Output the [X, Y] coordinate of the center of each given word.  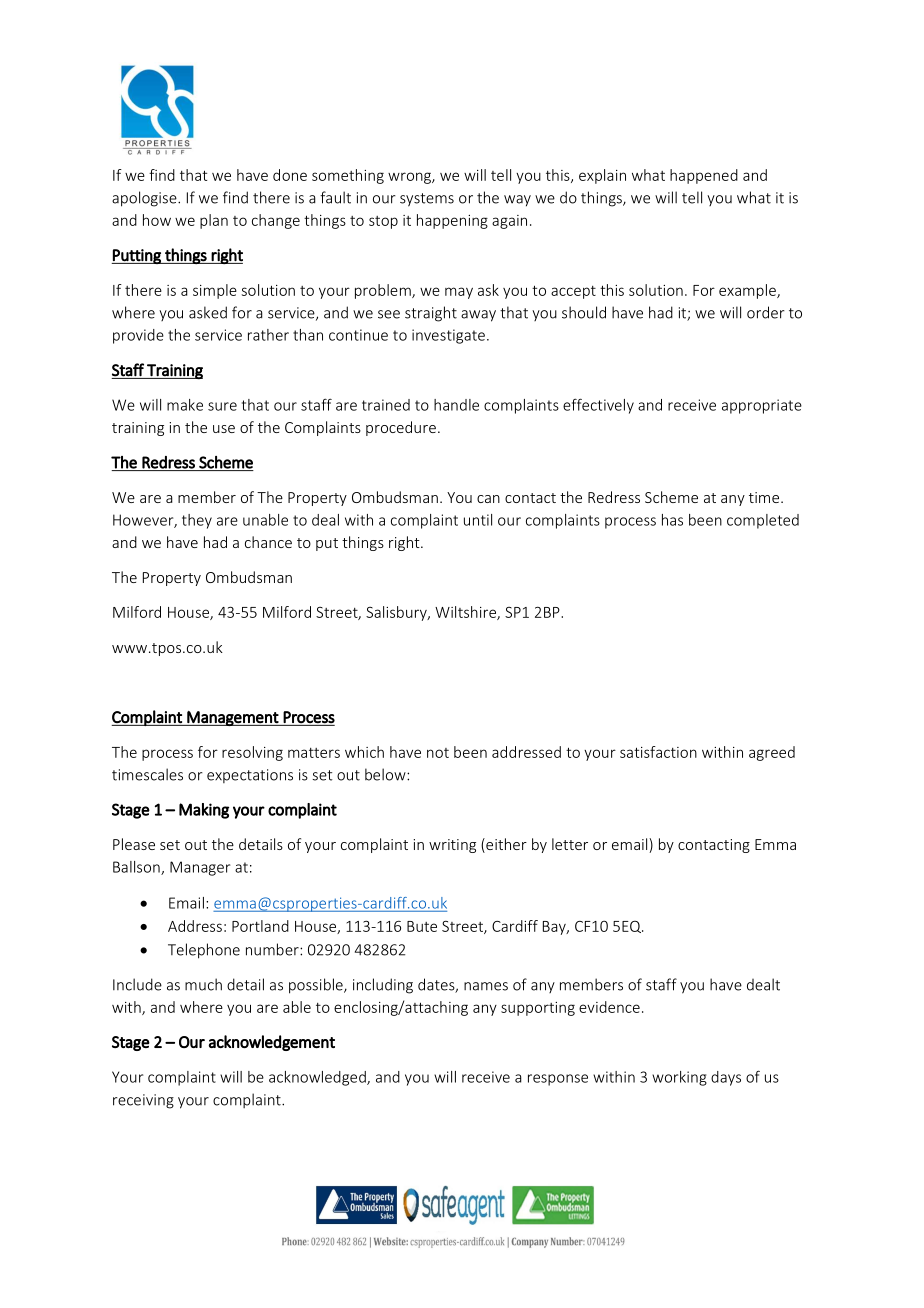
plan [214, 221]
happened [704, 176]
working [679, 1078]
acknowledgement [272, 1043]
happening [452, 221]
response [558, 1080]
